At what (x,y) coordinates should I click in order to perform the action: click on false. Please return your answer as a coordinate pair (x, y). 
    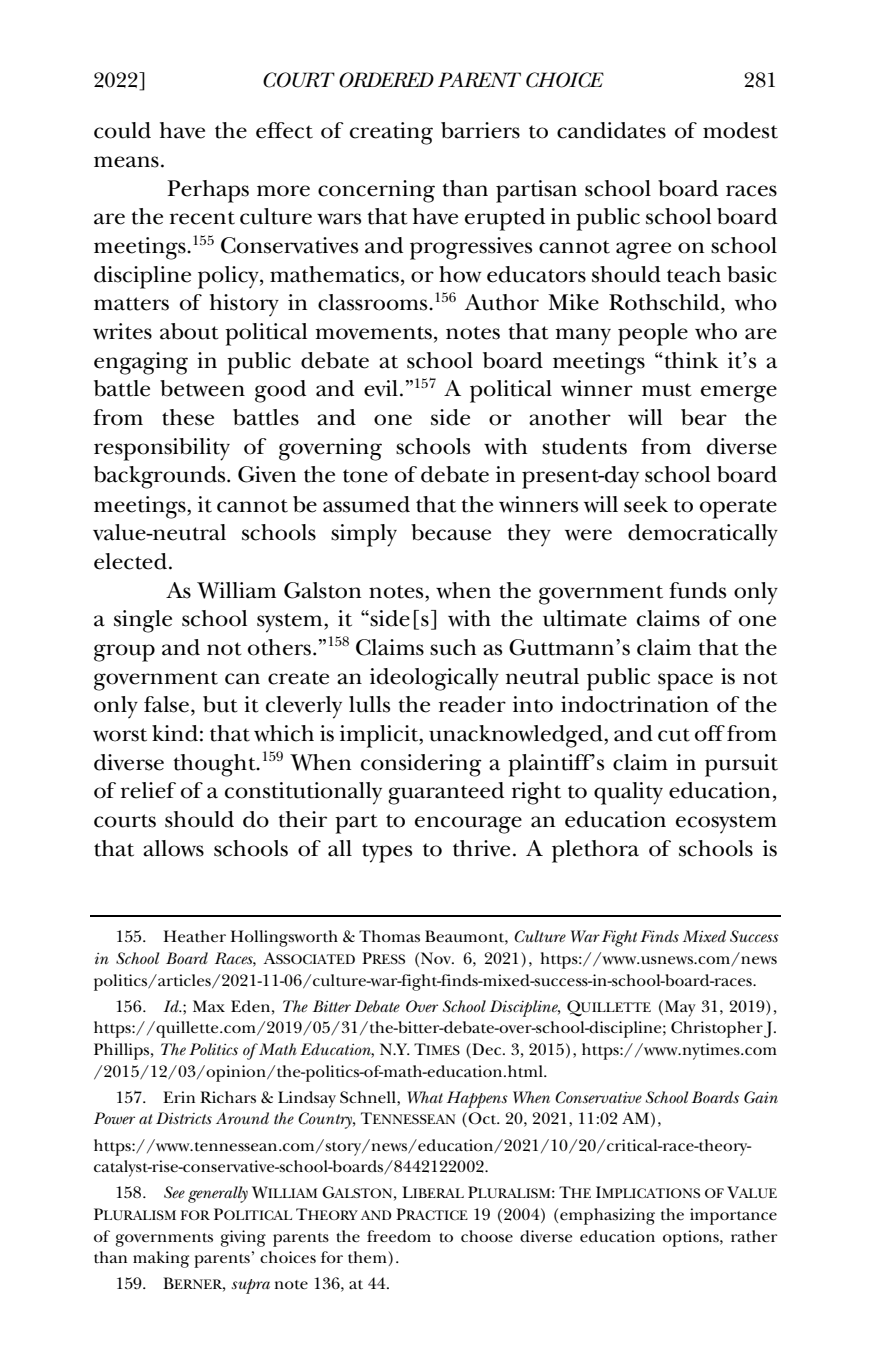
    Looking at the image, I should click on (166, 704).
